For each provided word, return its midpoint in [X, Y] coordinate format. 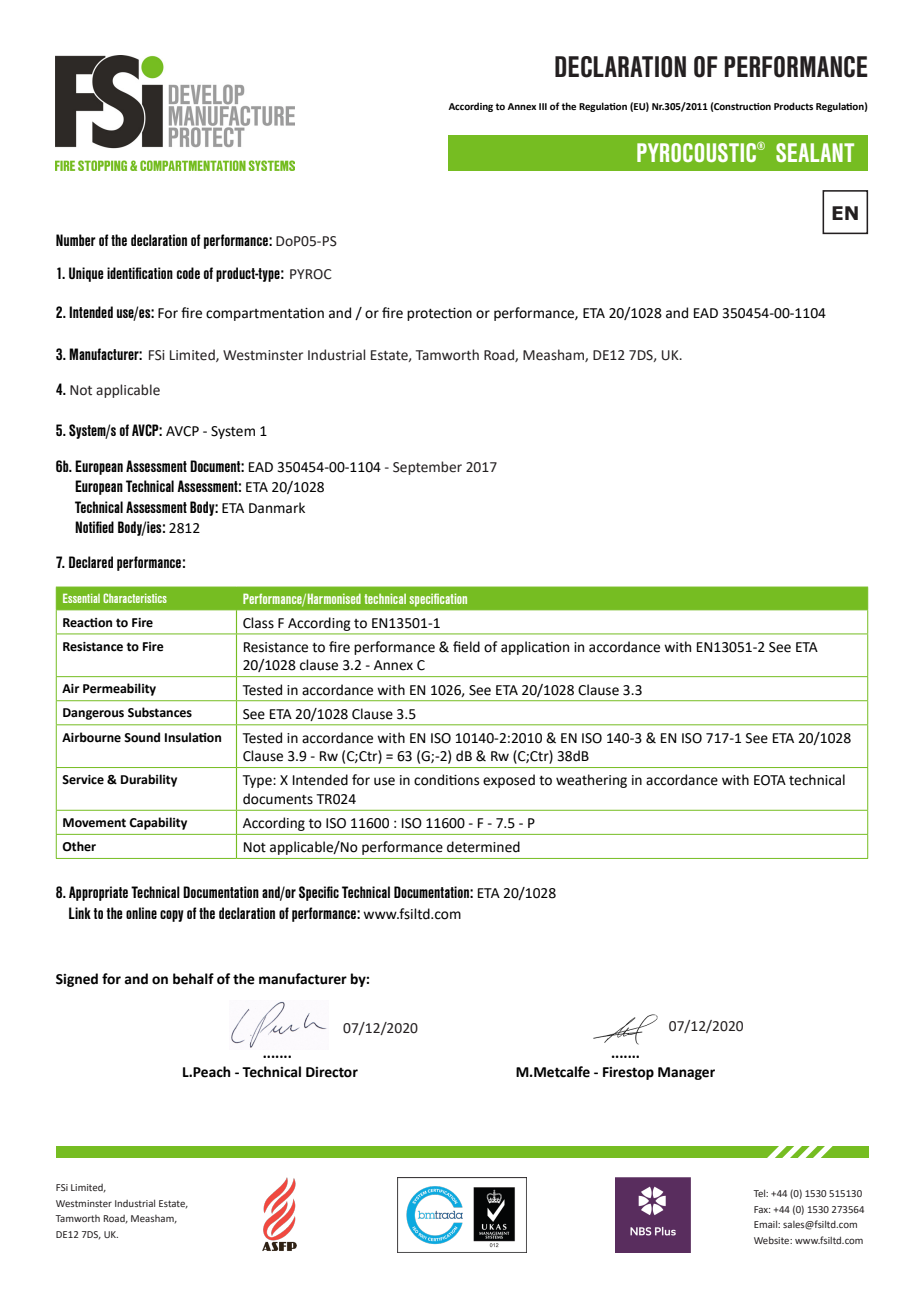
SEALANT [815, 152]
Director [332, 1072]
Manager [686, 1073]
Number [76, 240]
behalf [193, 979]
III [543, 106]
